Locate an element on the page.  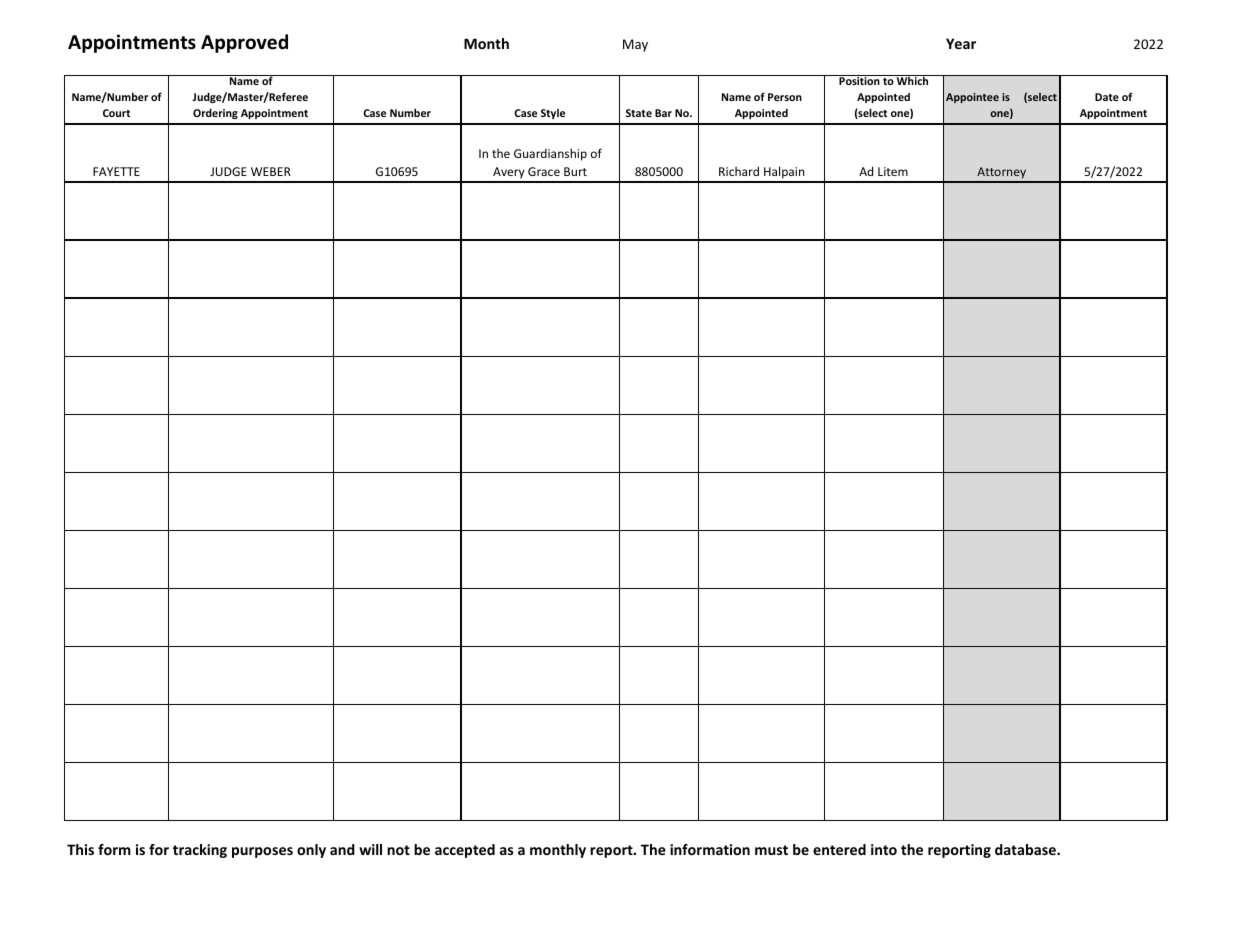
Burt is located at coordinates (575, 171).
